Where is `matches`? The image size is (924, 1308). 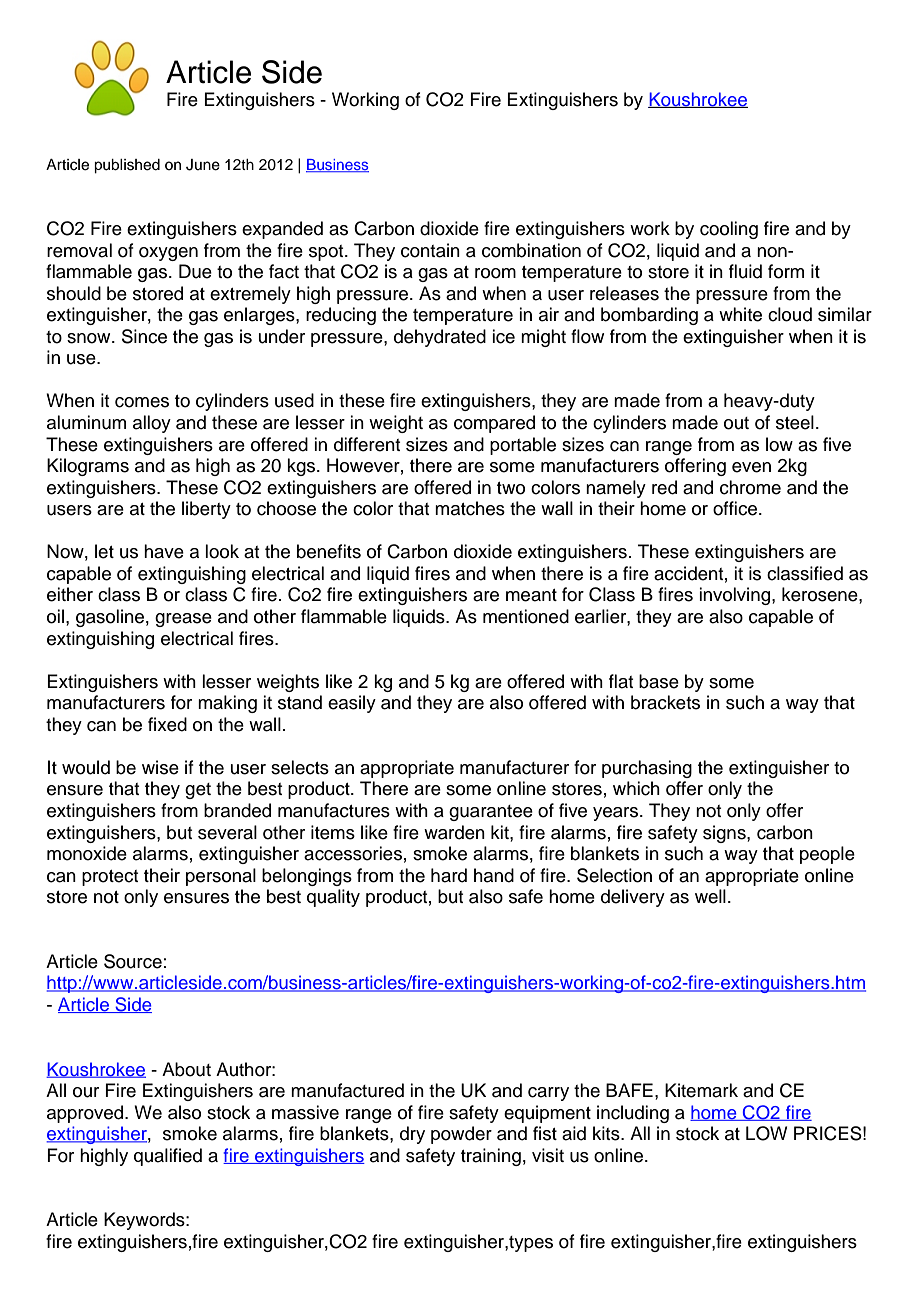 matches is located at coordinates (470, 508).
